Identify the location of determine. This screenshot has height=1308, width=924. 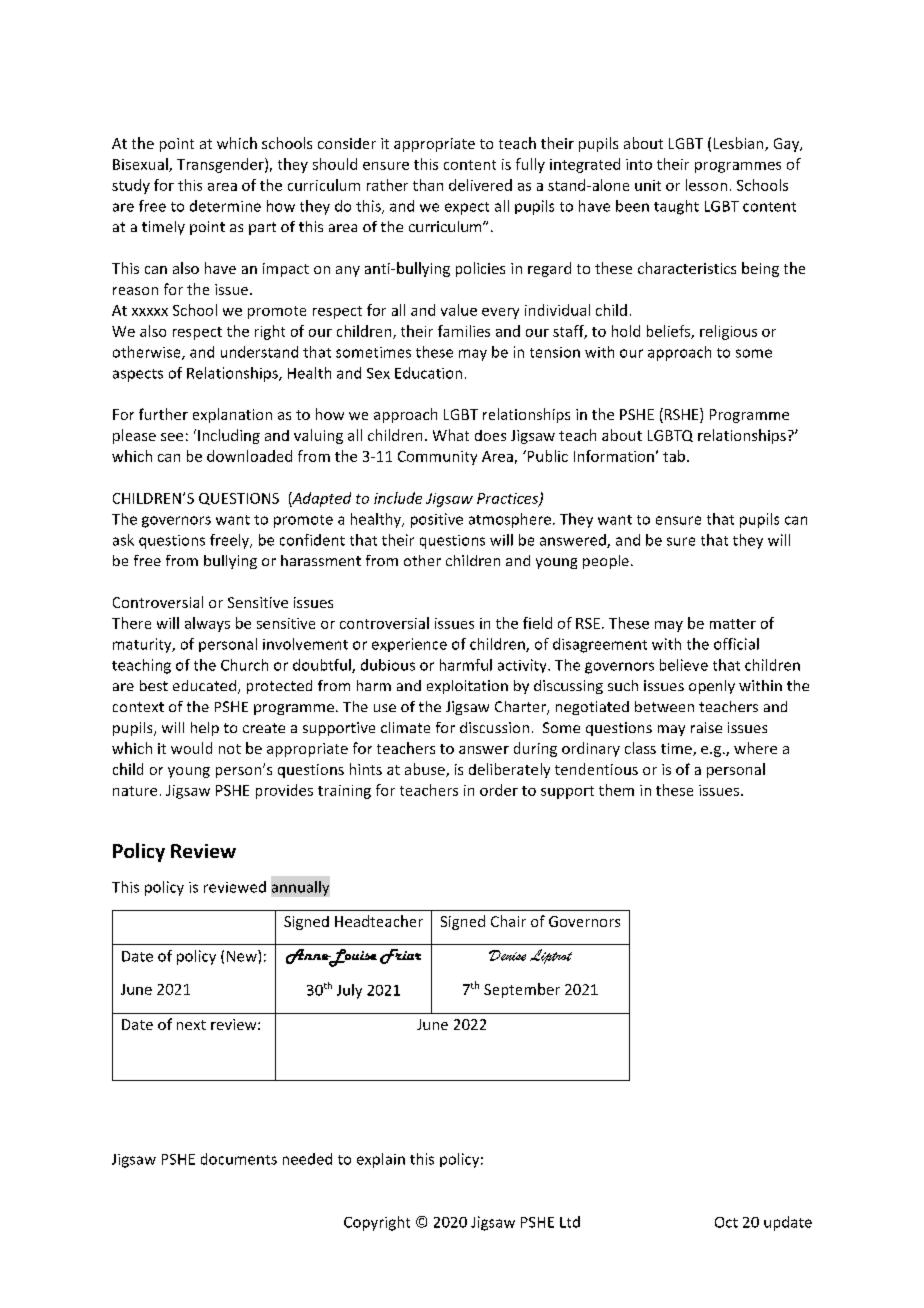
(225, 206).
